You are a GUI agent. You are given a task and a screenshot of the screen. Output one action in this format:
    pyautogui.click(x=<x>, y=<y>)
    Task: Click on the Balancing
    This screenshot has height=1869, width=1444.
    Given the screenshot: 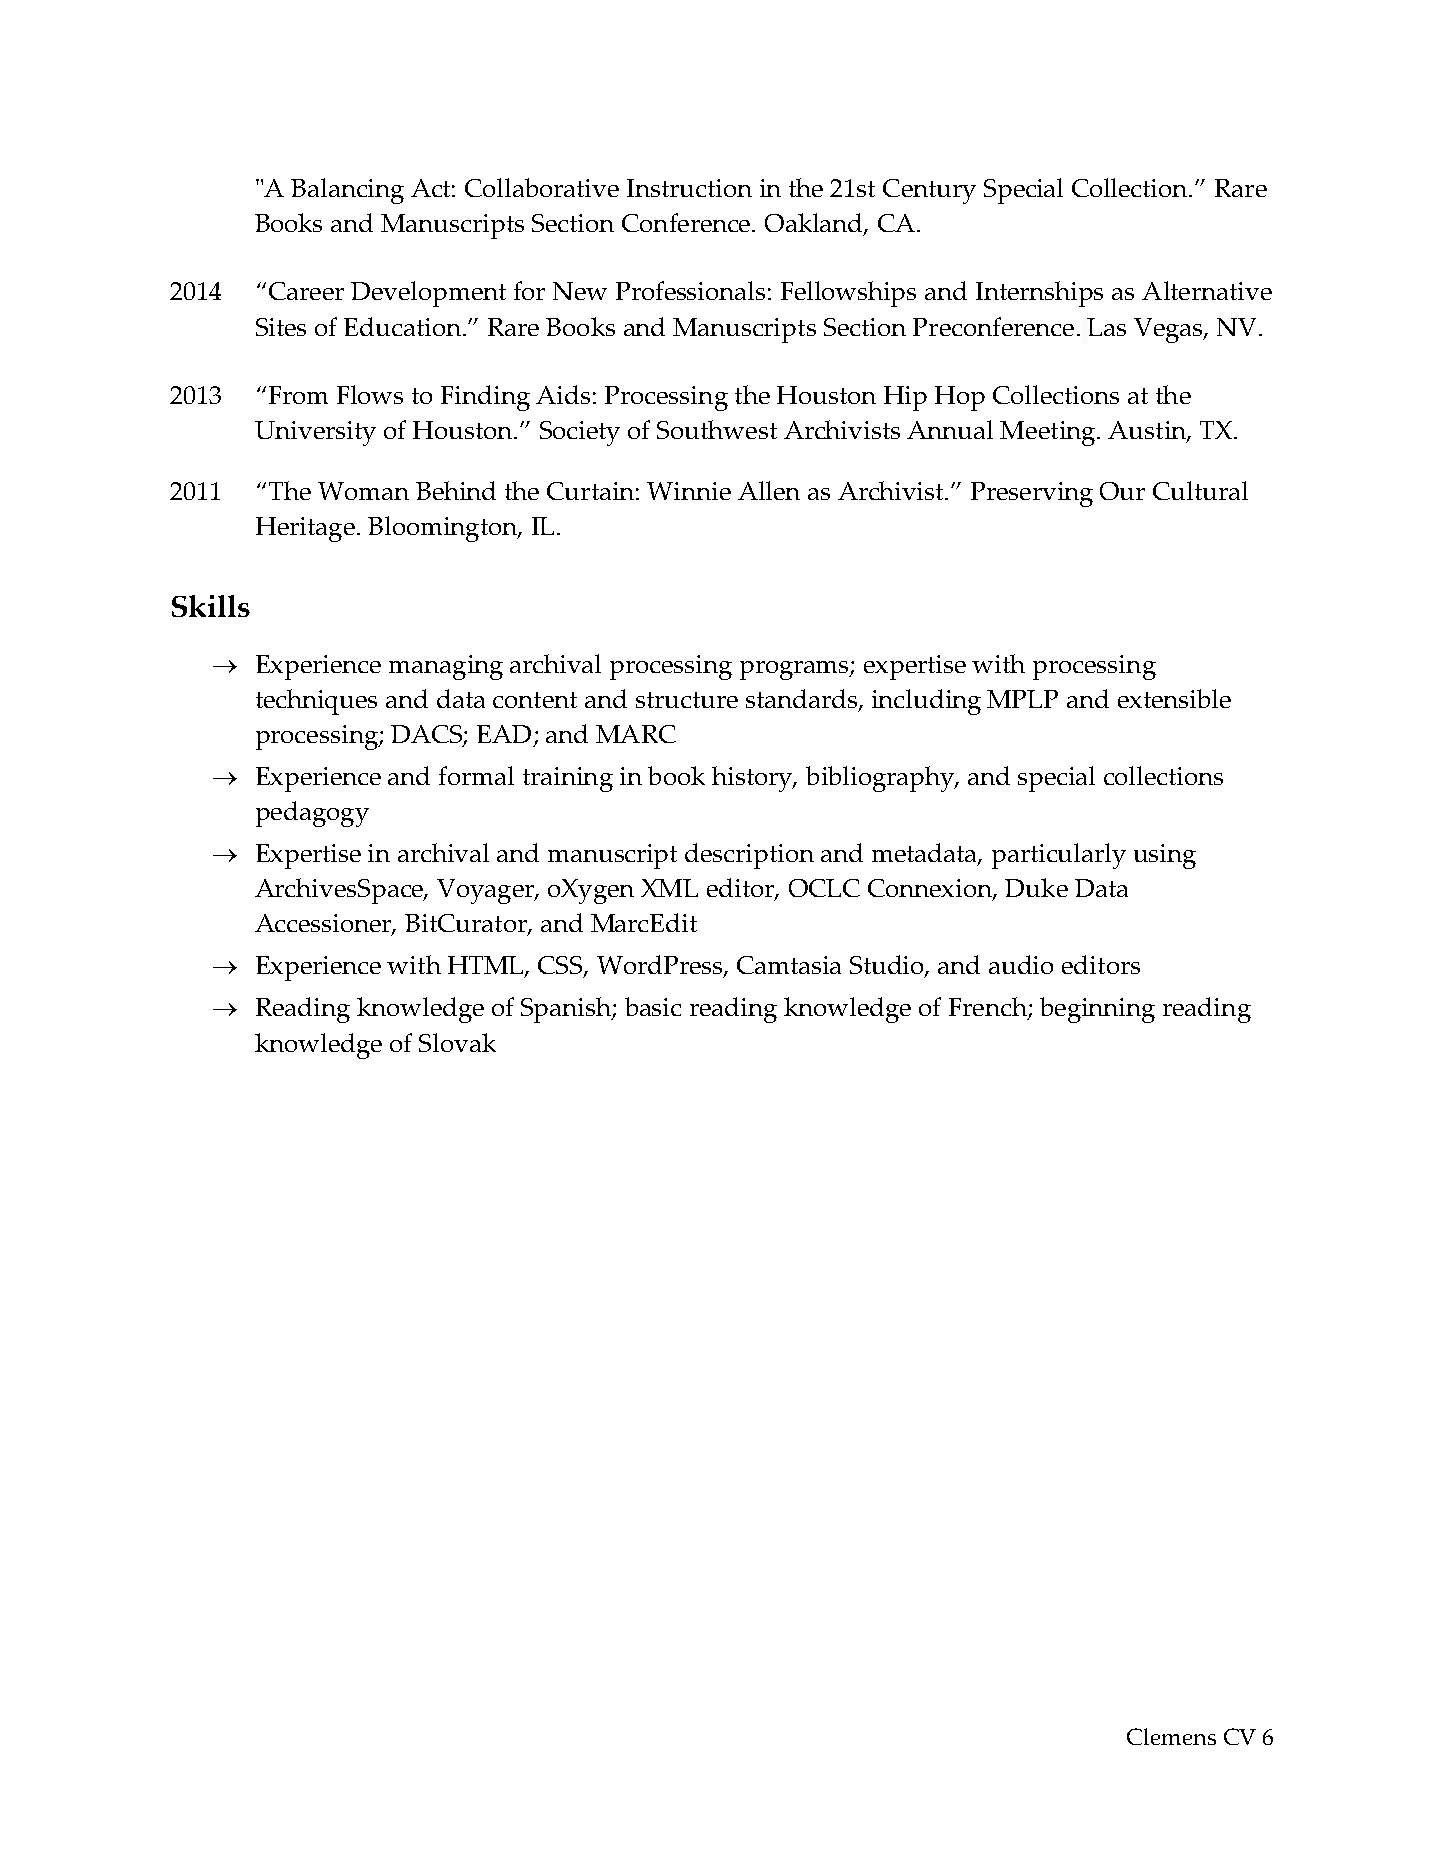 What is the action you would take?
    pyautogui.click(x=347, y=191)
